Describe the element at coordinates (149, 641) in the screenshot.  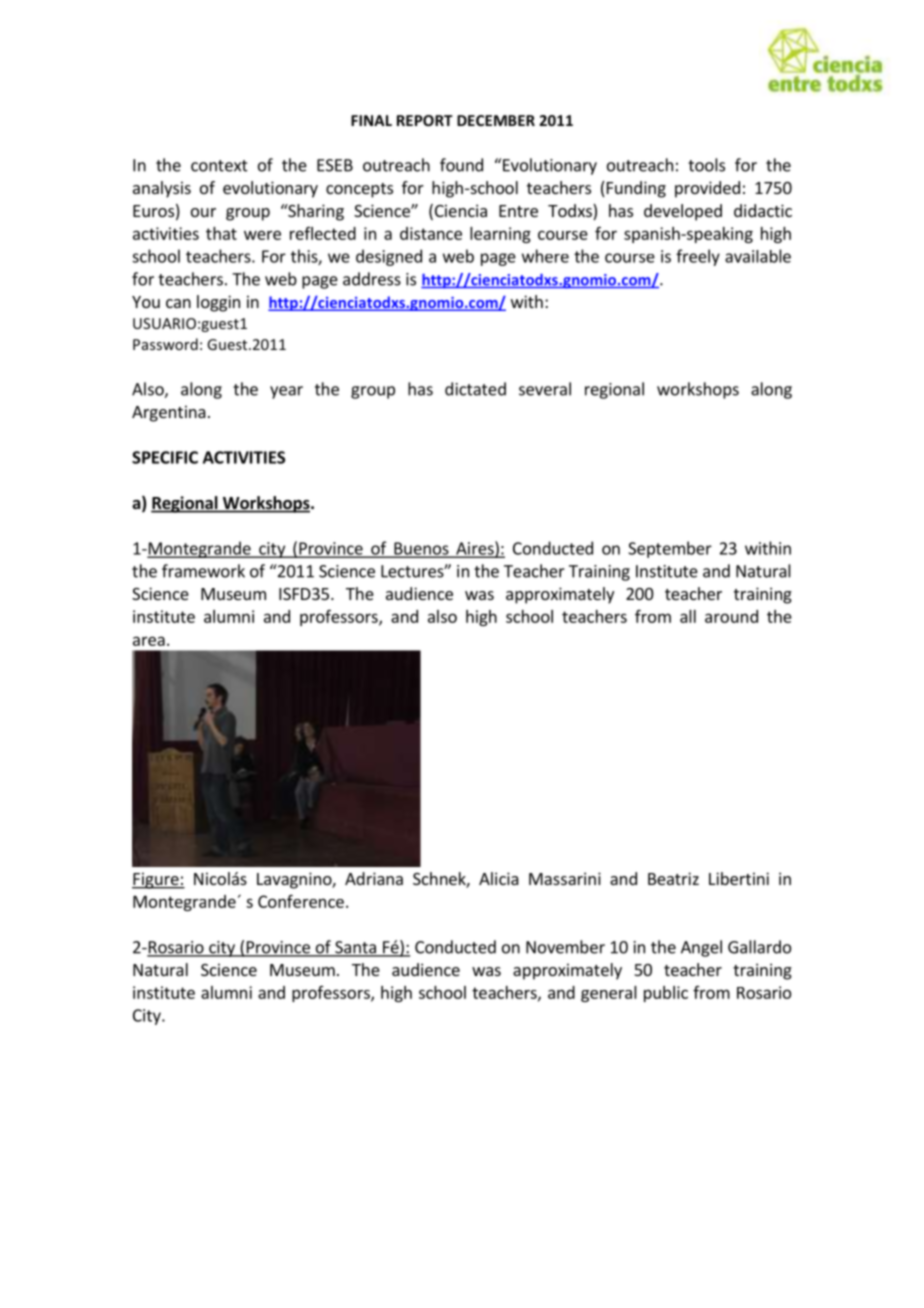
I see `area` at that location.
